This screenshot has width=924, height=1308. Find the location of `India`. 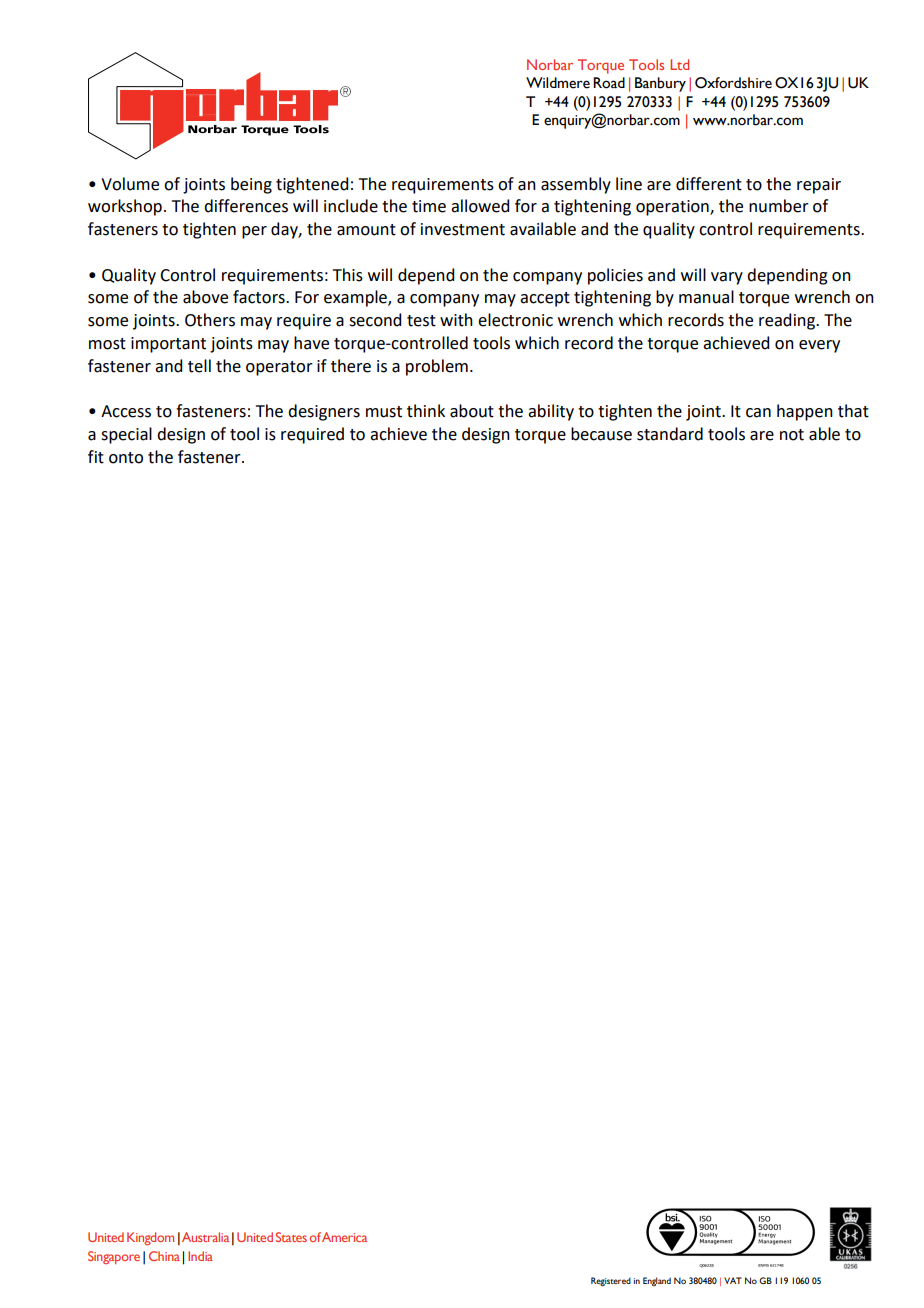

India is located at coordinates (200, 1256).
